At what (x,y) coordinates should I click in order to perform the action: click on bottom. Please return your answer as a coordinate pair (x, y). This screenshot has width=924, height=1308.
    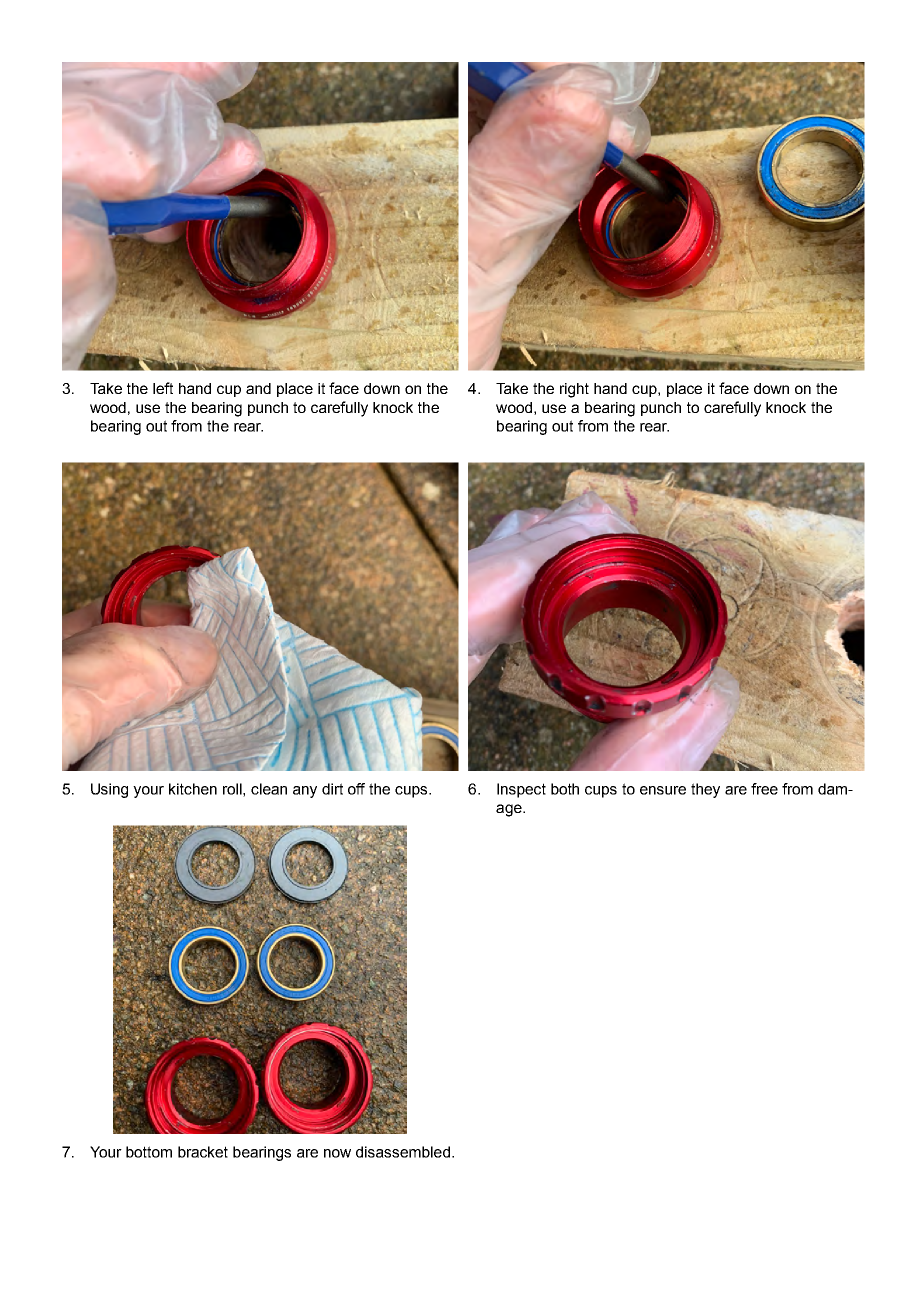
    Looking at the image, I should click on (149, 1152).
